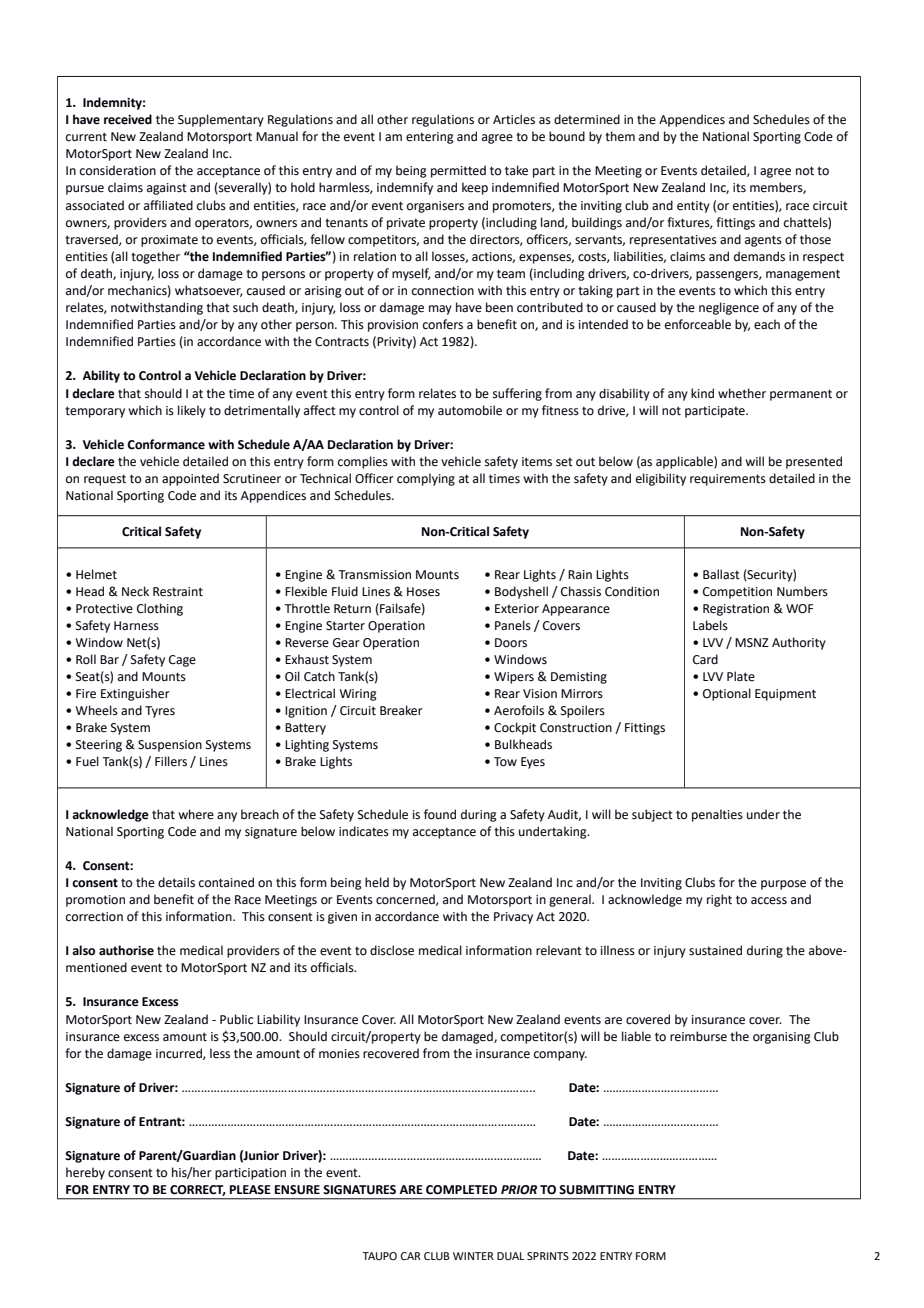 The width and height of the screenshot is (924, 1308). Describe the element at coordinates (470, 410) in the screenshot. I see `automobile` at that location.
